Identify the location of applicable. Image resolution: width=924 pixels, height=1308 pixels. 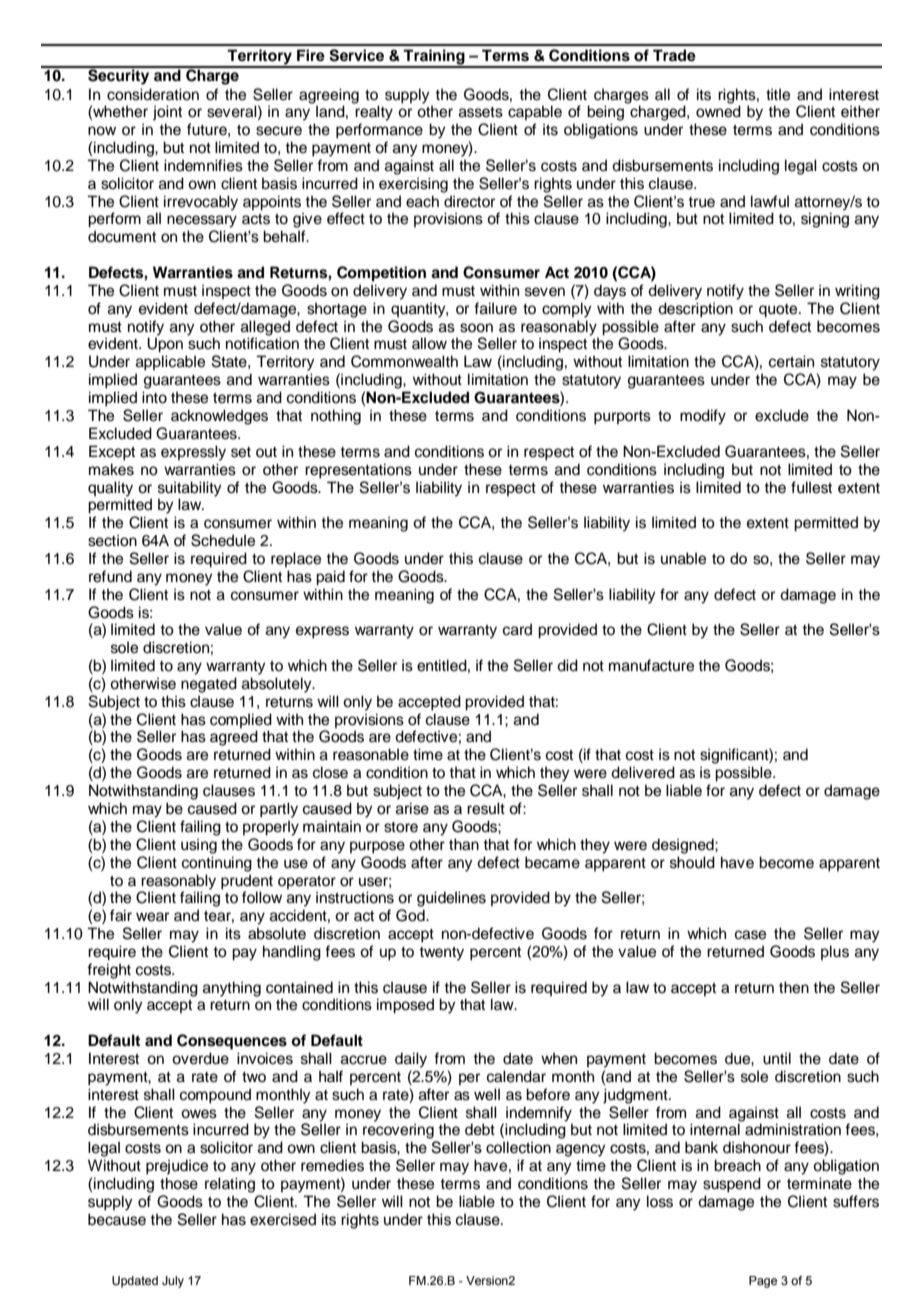
(170, 363).
